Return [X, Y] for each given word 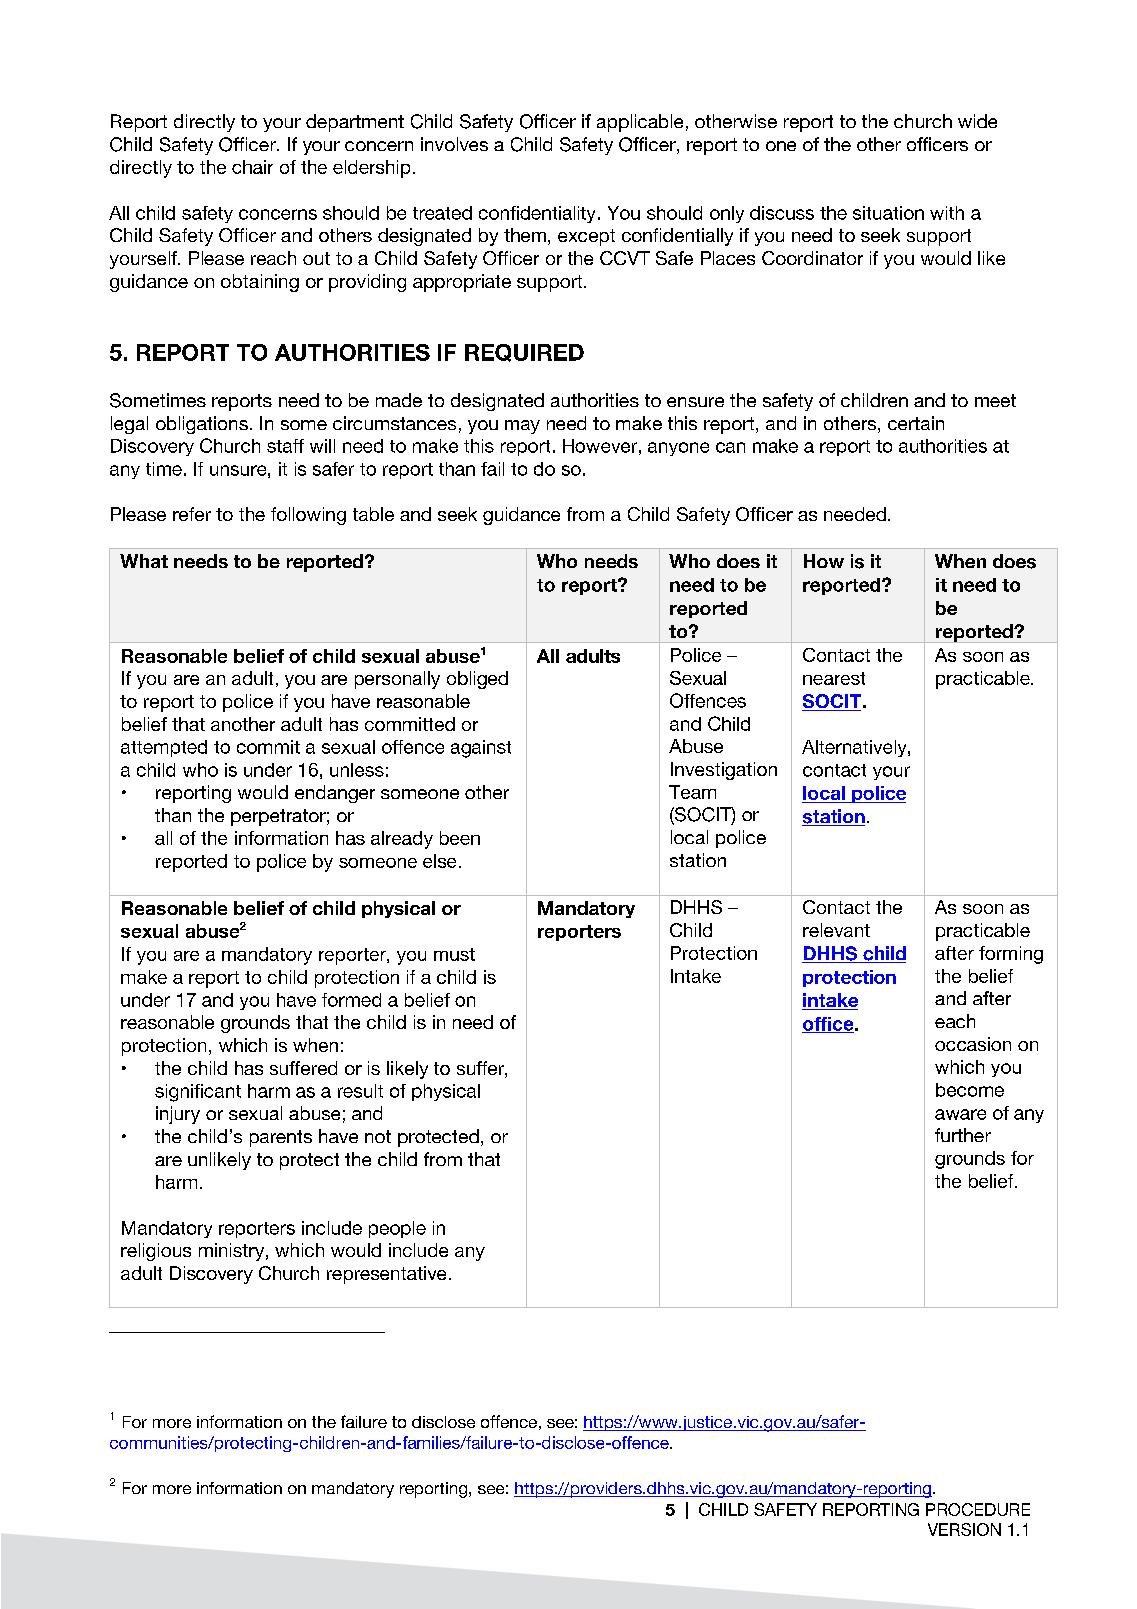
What [144, 561]
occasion [973, 1044]
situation [888, 213]
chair [252, 167]
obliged [477, 680]
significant [198, 1093]
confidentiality [537, 214]
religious [156, 1252]
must [454, 954]
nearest [834, 678]
